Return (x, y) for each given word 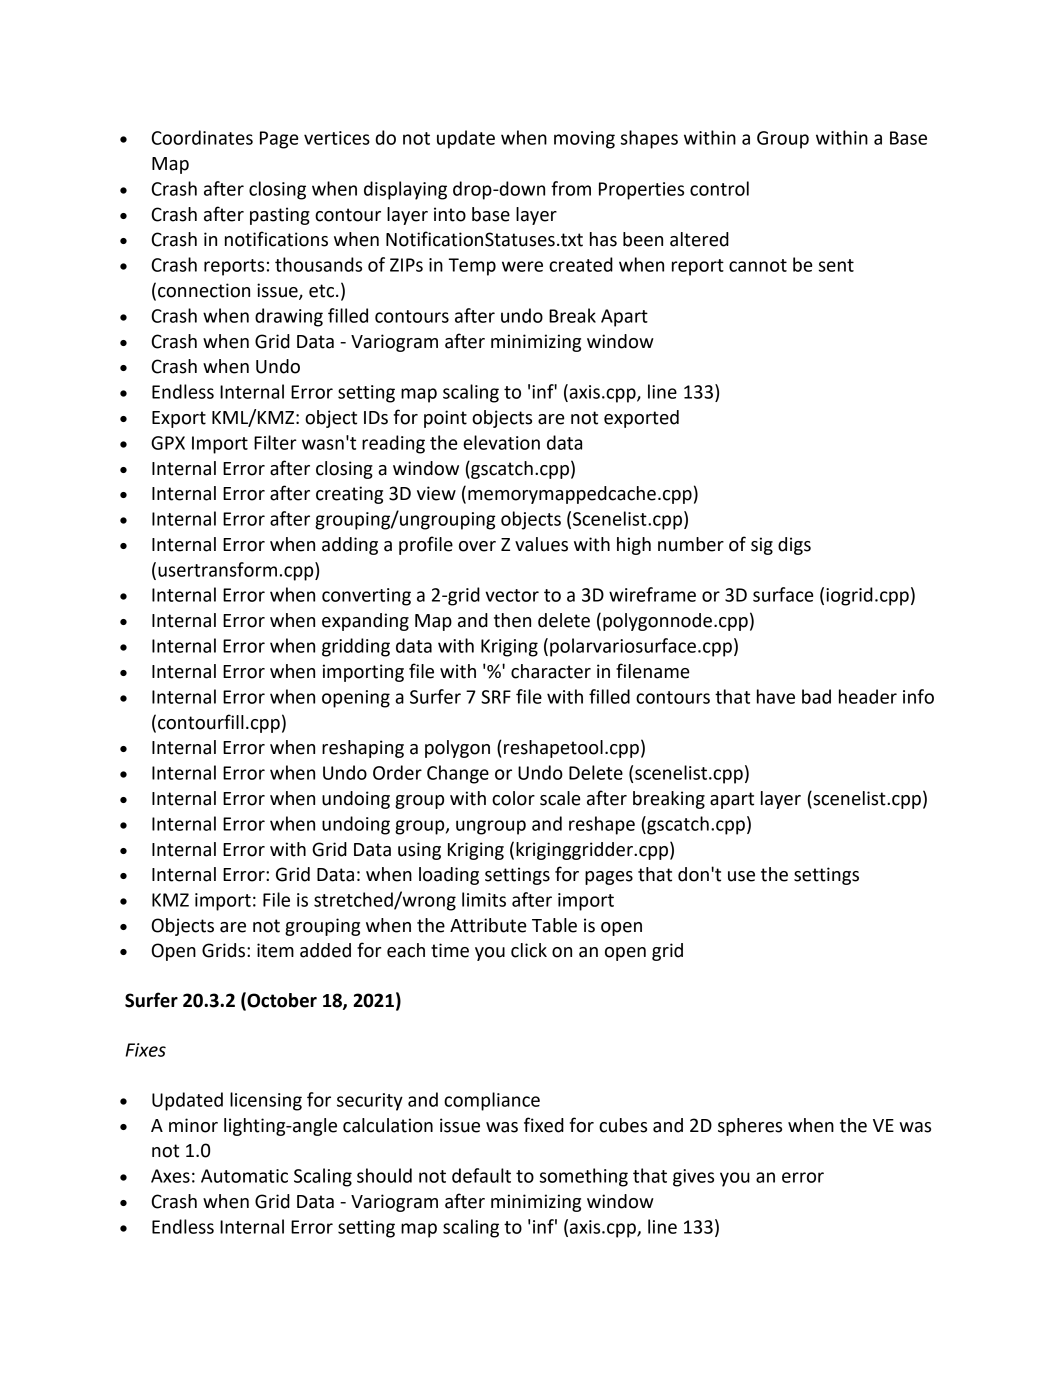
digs (794, 546)
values (541, 544)
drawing (289, 317)
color (513, 798)
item (275, 950)
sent (836, 265)
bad (816, 696)
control (719, 188)
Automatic (244, 1176)
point (445, 419)
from (571, 188)
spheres (750, 1127)
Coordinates (202, 137)
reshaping (363, 749)
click (529, 950)
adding (350, 546)
